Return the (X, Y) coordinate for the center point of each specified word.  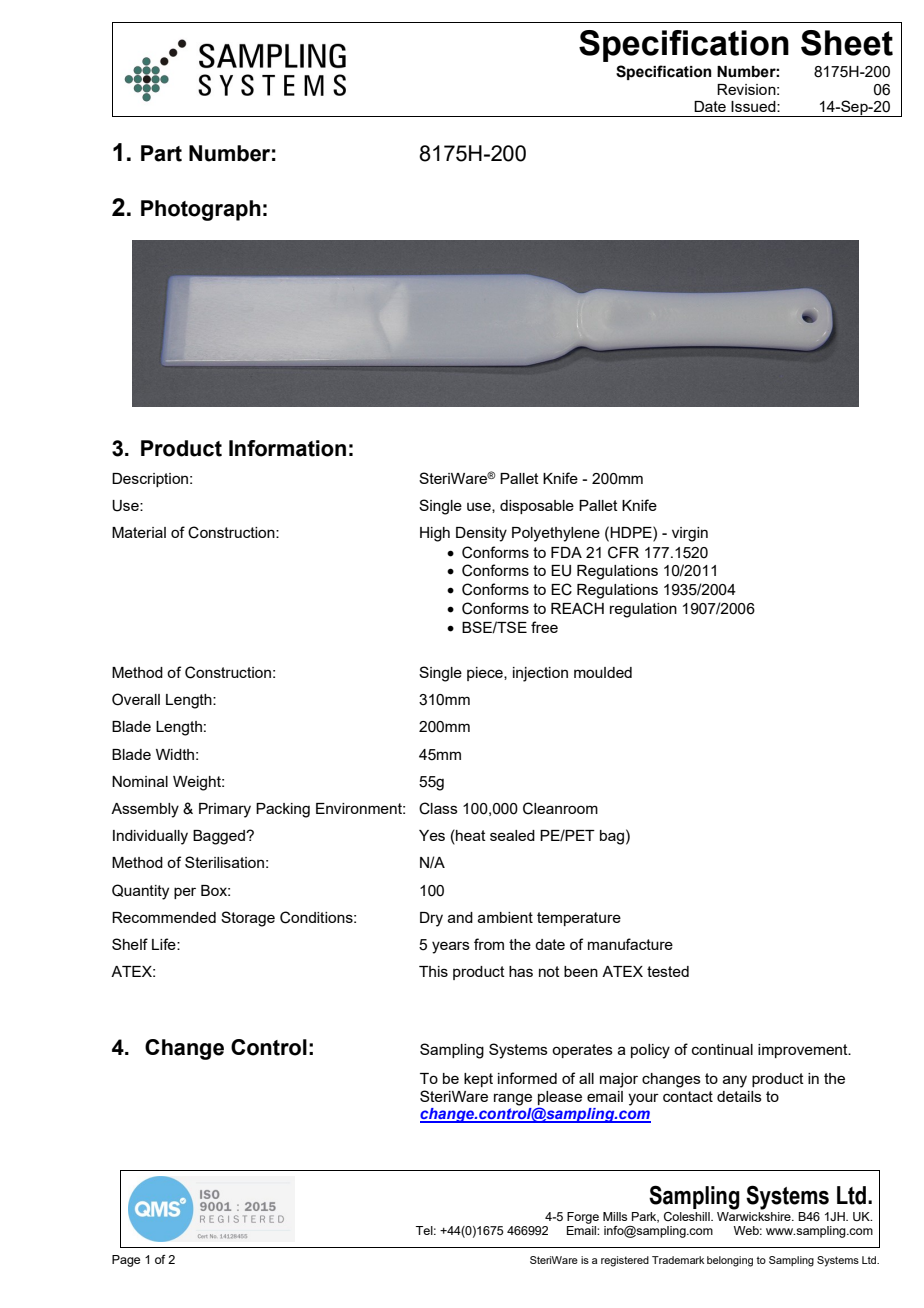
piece (486, 674)
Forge (583, 1218)
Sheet (847, 43)
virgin (690, 534)
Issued (754, 106)
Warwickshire (755, 1215)
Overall (136, 699)
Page (126, 1261)
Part (161, 153)
